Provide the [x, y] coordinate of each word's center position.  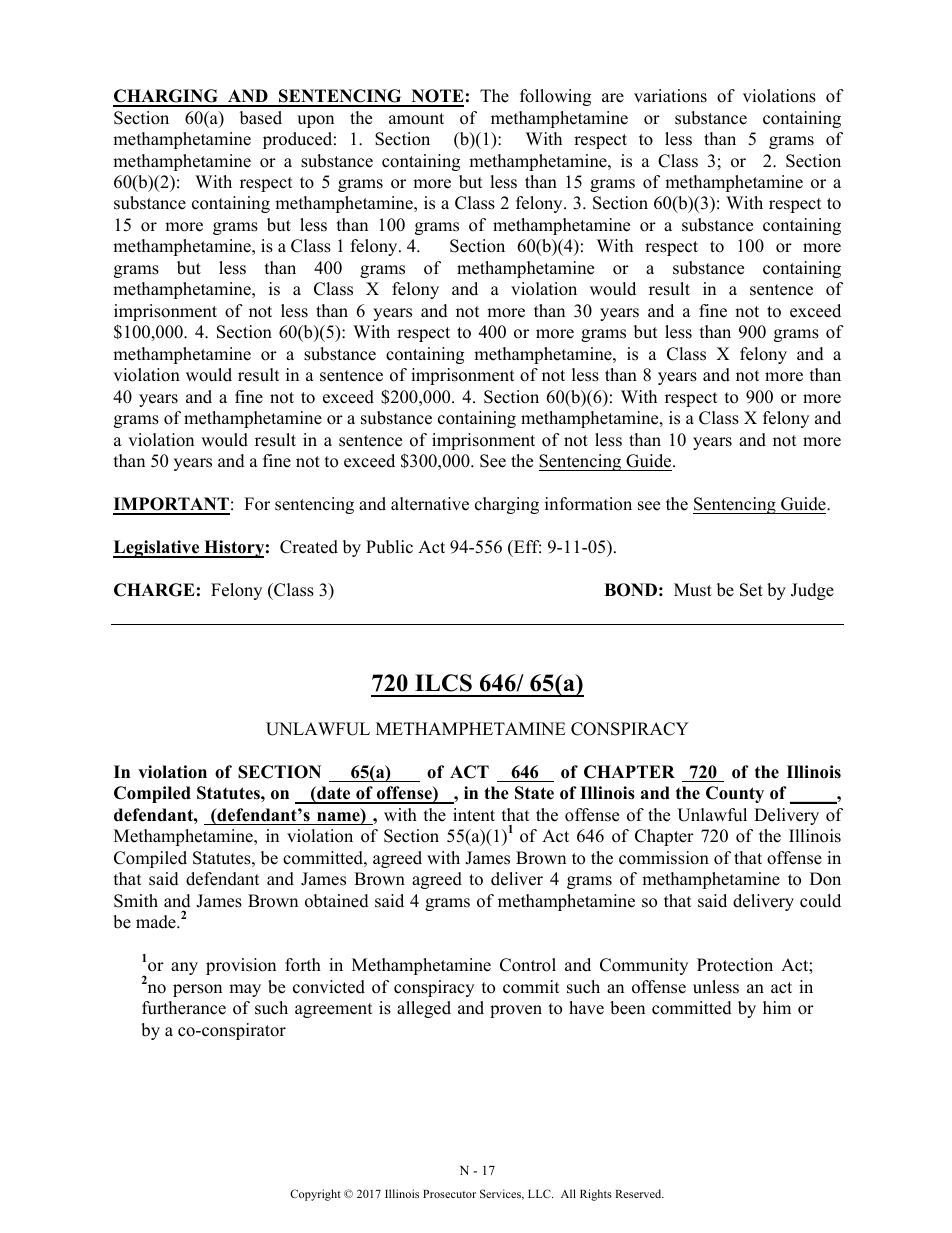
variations [670, 96]
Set [751, 590]
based [261, 118]
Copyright [315, 1195]
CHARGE [154, 590]
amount [416, 119]
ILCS [443, 683]
